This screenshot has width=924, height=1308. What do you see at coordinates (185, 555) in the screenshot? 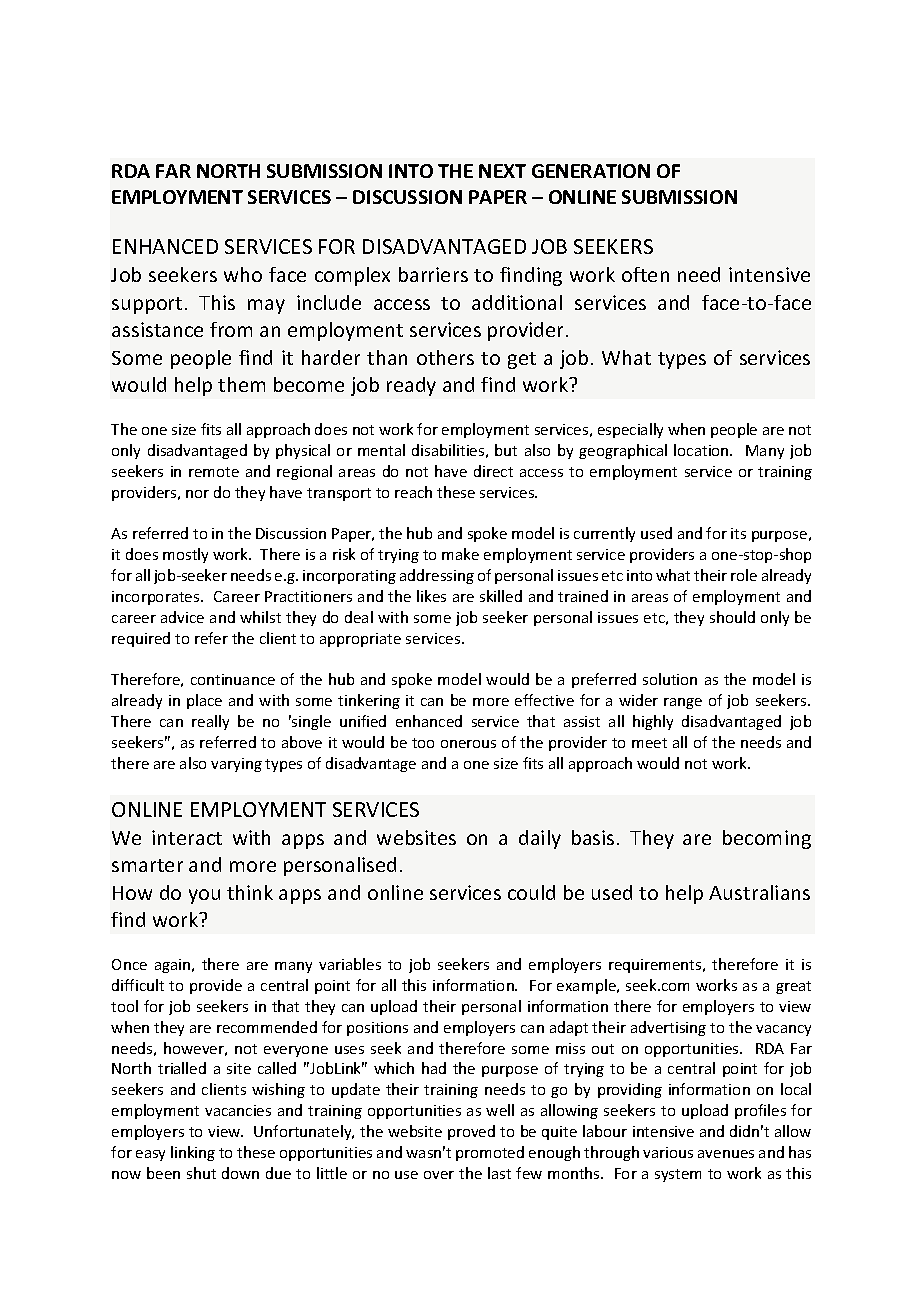
I see `mostly` at bounding box center [185, 555].
